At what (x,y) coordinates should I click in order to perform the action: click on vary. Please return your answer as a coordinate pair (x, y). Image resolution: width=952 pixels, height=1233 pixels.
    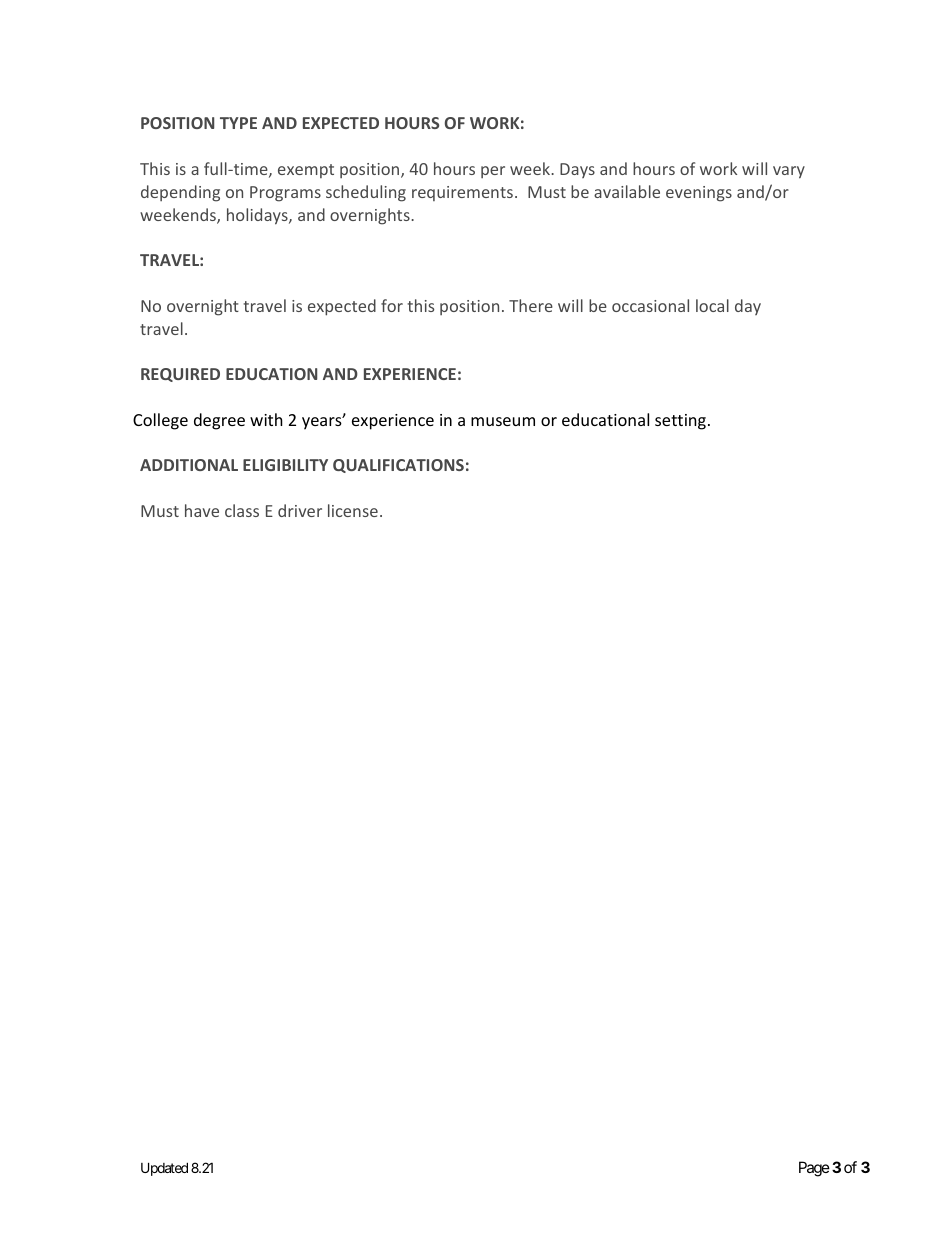
    Looking at the image, I should click on (789, 172).
